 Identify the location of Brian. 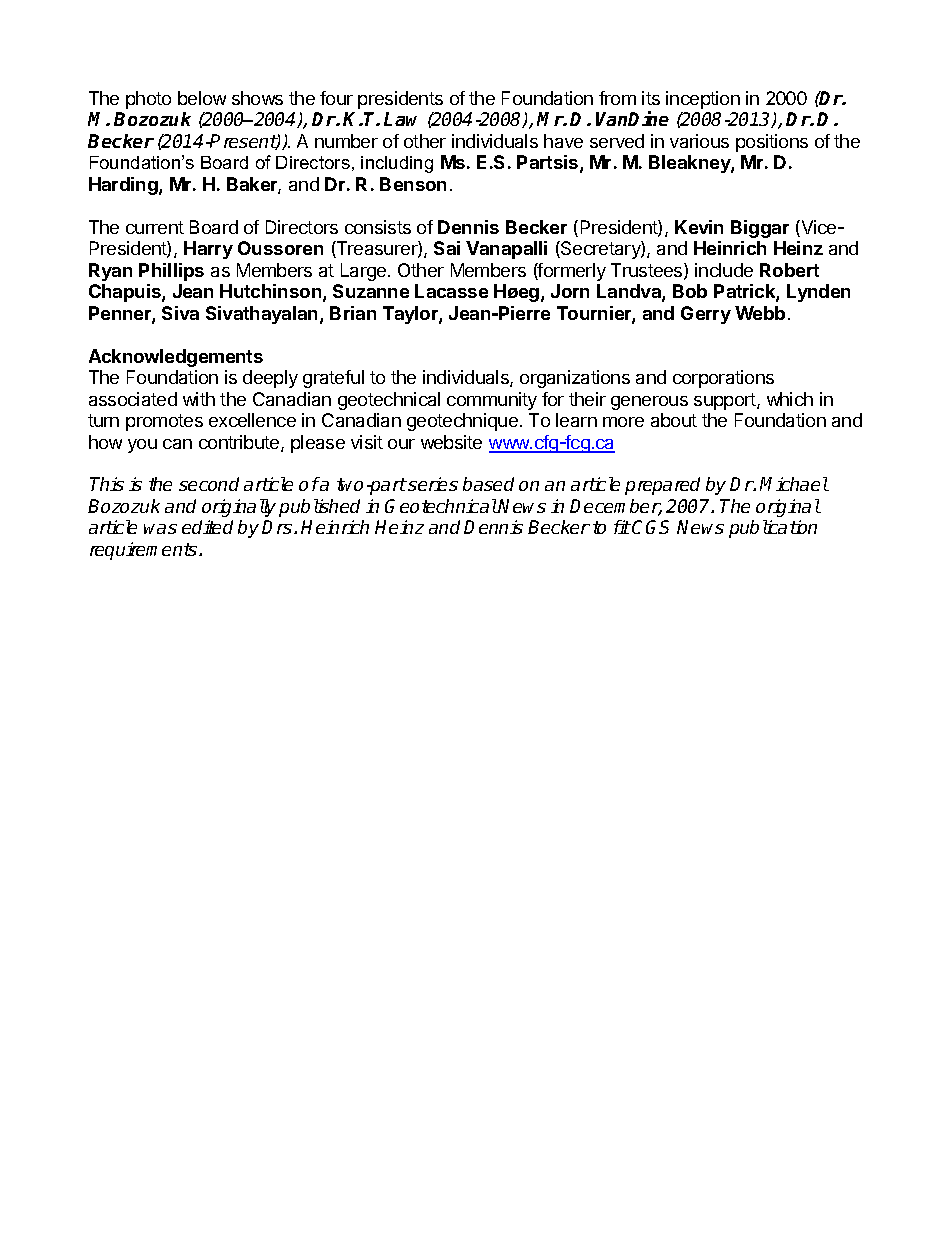
(353, 313).
